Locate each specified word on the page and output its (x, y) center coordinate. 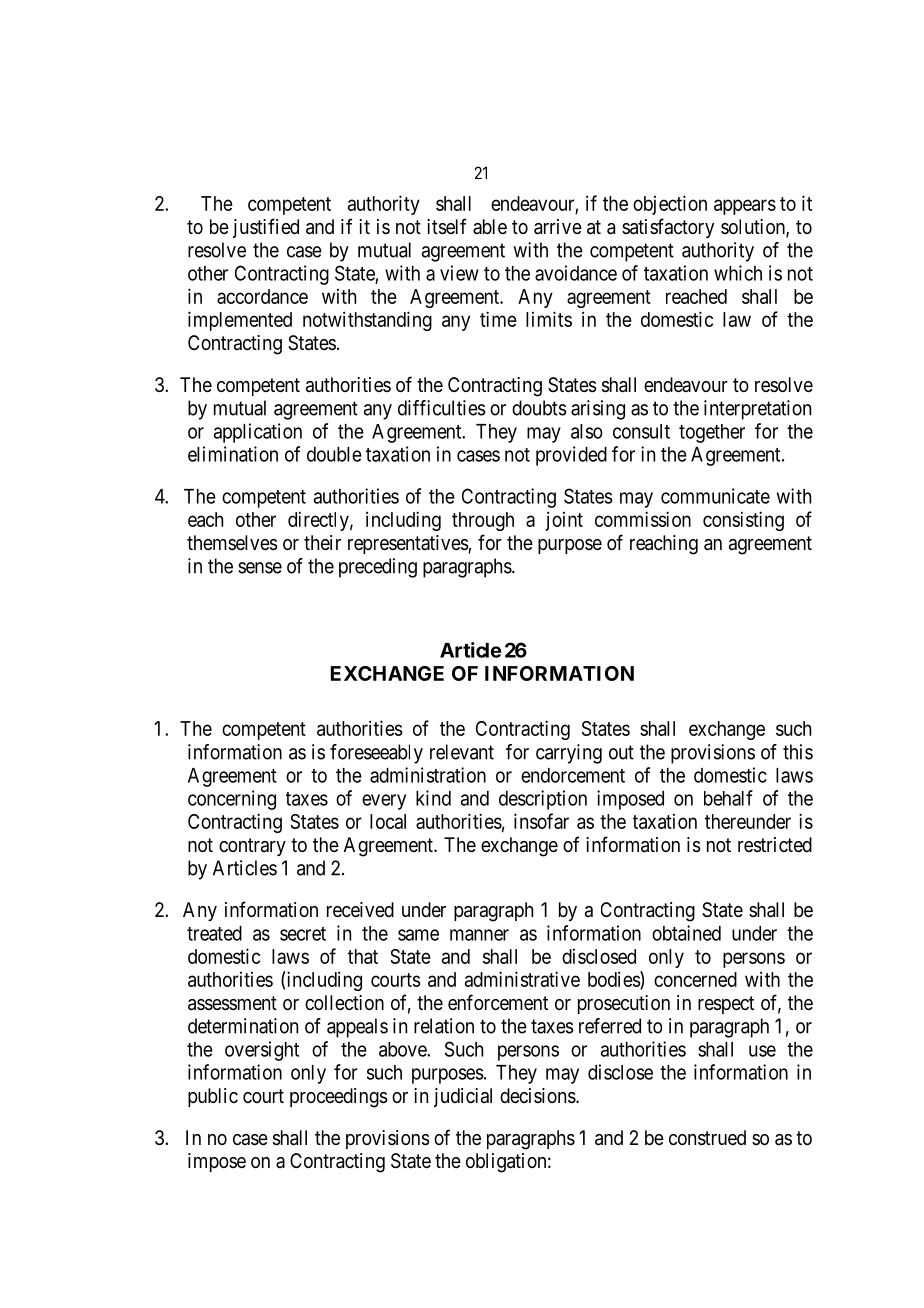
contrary (252, 847)
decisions (538, 1096)
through (483, 521)
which (738, 273)
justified (266, 228)
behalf (728, 798)
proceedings (339, 1098)
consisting (743, 521)
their (322, 543)
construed (707, 1138)
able (490, 226)
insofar (541, 821)
